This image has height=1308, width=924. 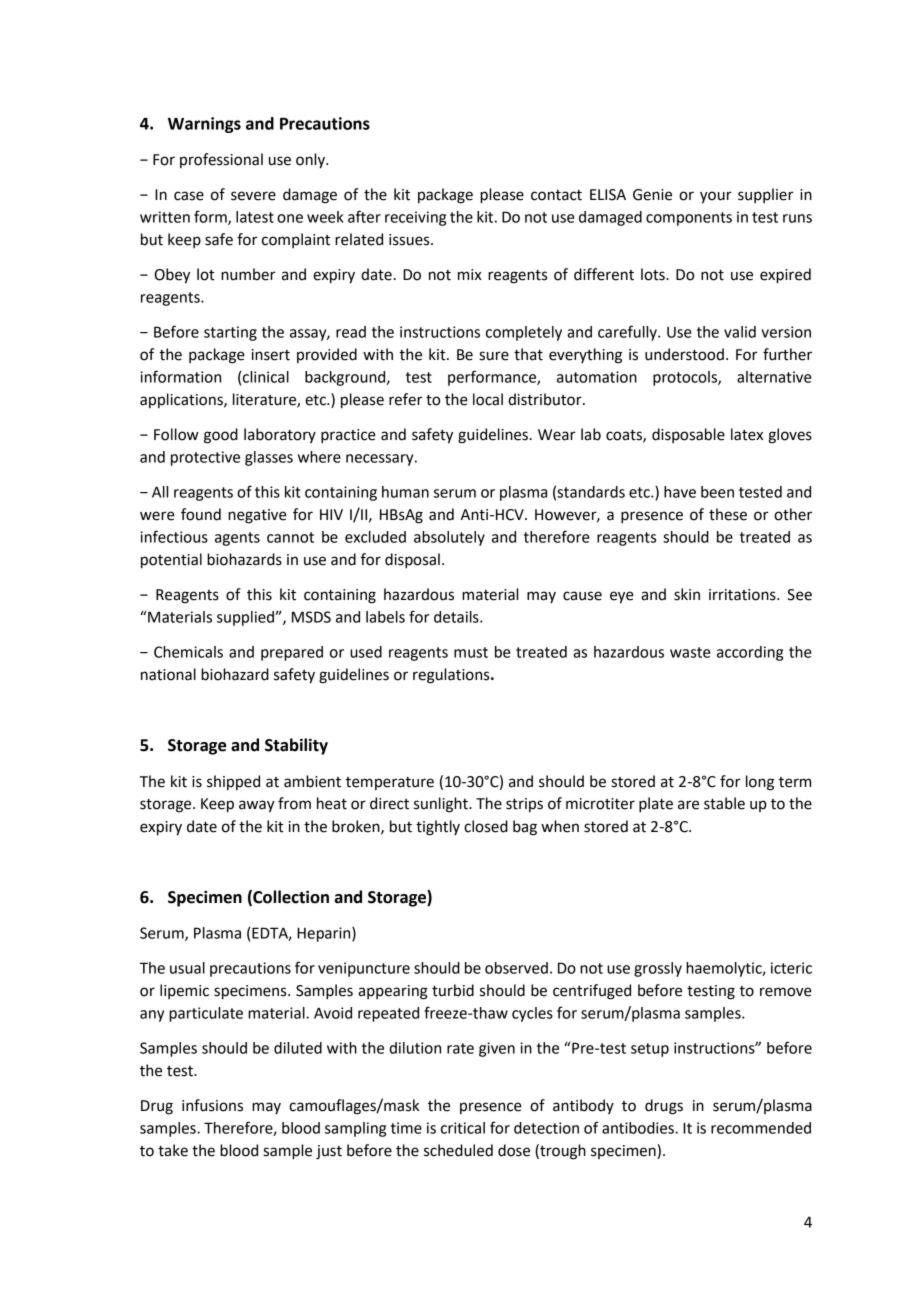 What do you see at coordinates (750, 653) in the image?
I see `according` at bounding box center [750, 653].
